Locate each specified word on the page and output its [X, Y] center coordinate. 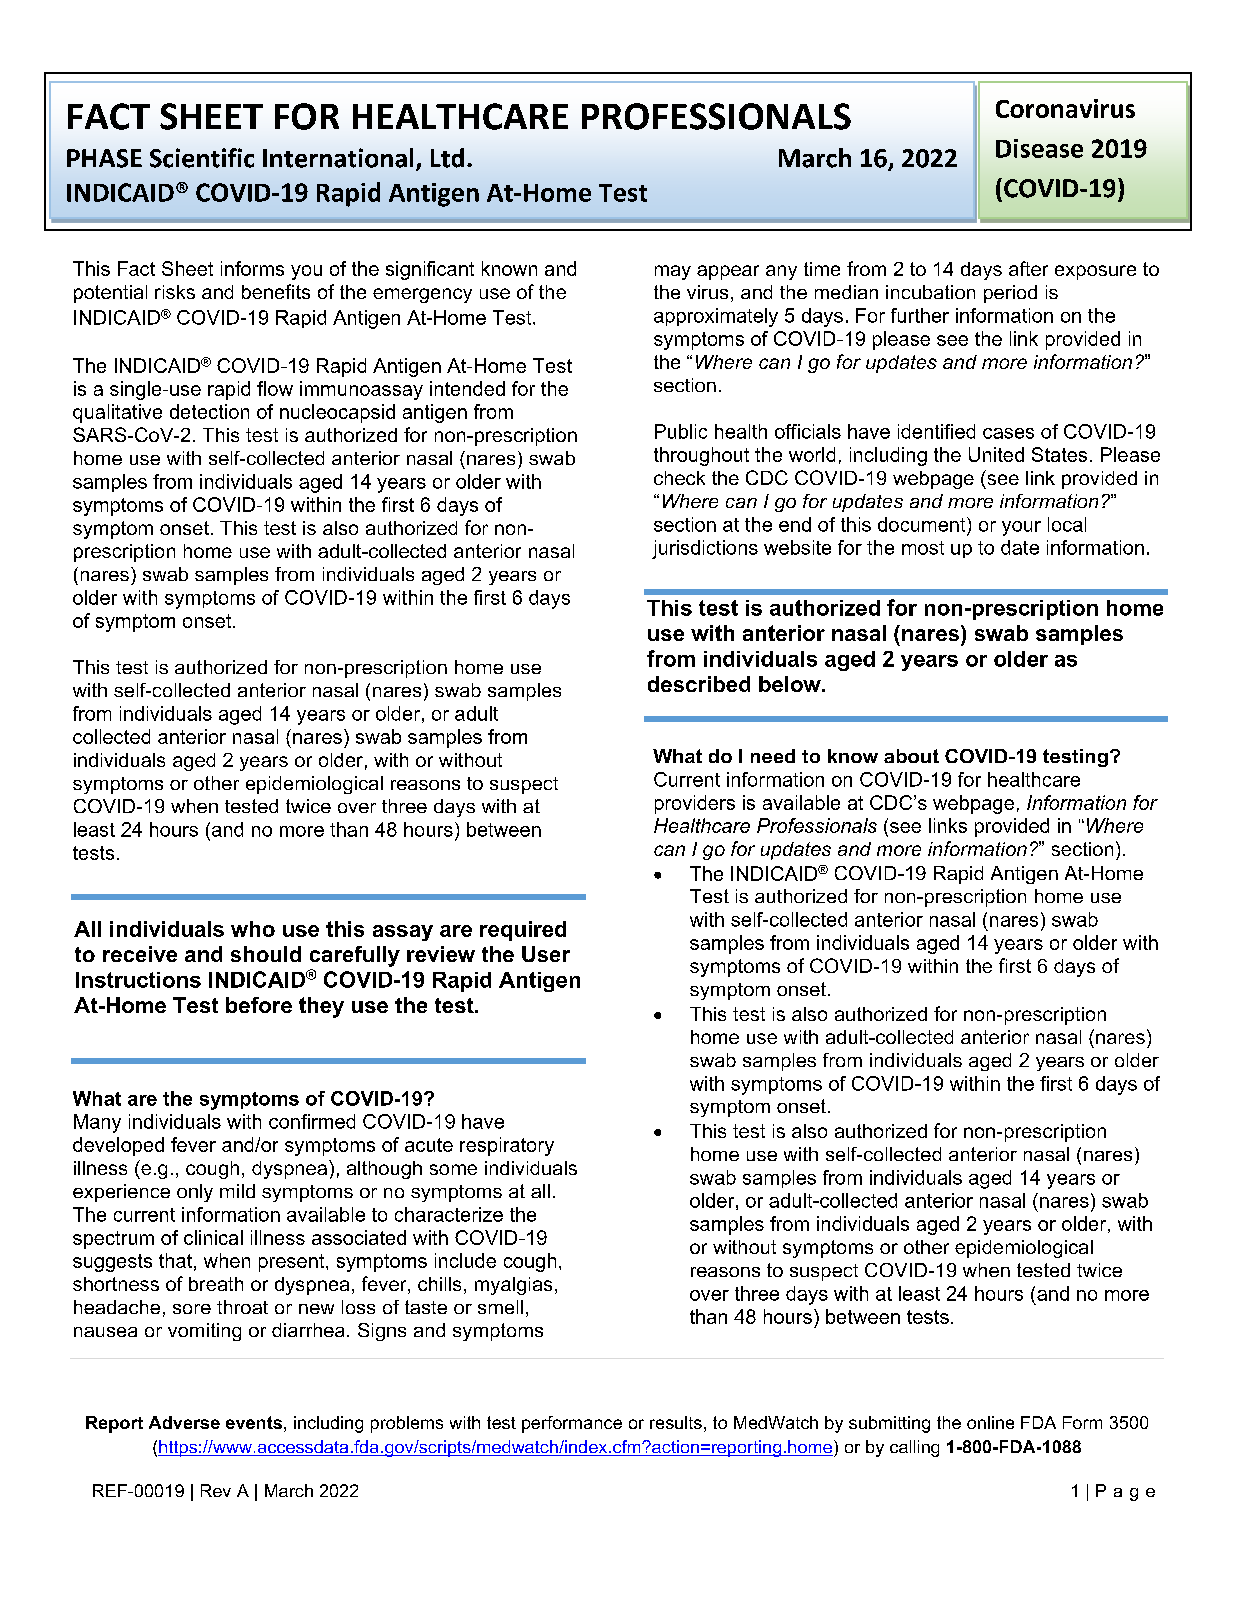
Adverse [184, 1422]
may [673, 272]
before [259, 1005]
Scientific [202, 158]
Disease [1039, 148]
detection [209, 411]
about [911, 756]
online [990, 1422]
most [923, 548]
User [546, 954]
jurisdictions [705, 549]
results [676, 1422]
